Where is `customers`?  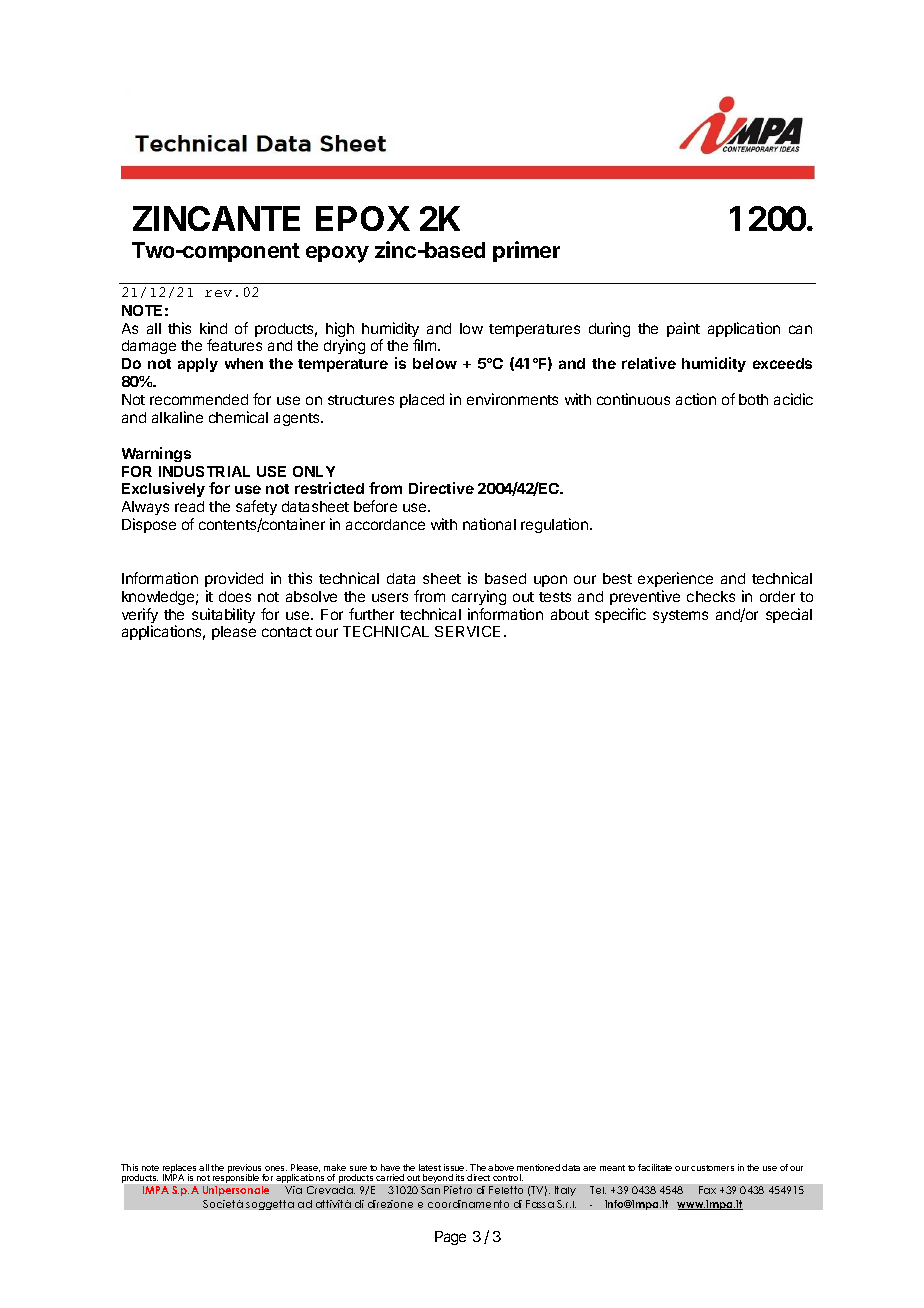
customers is located at coordinates (712, 1168).
